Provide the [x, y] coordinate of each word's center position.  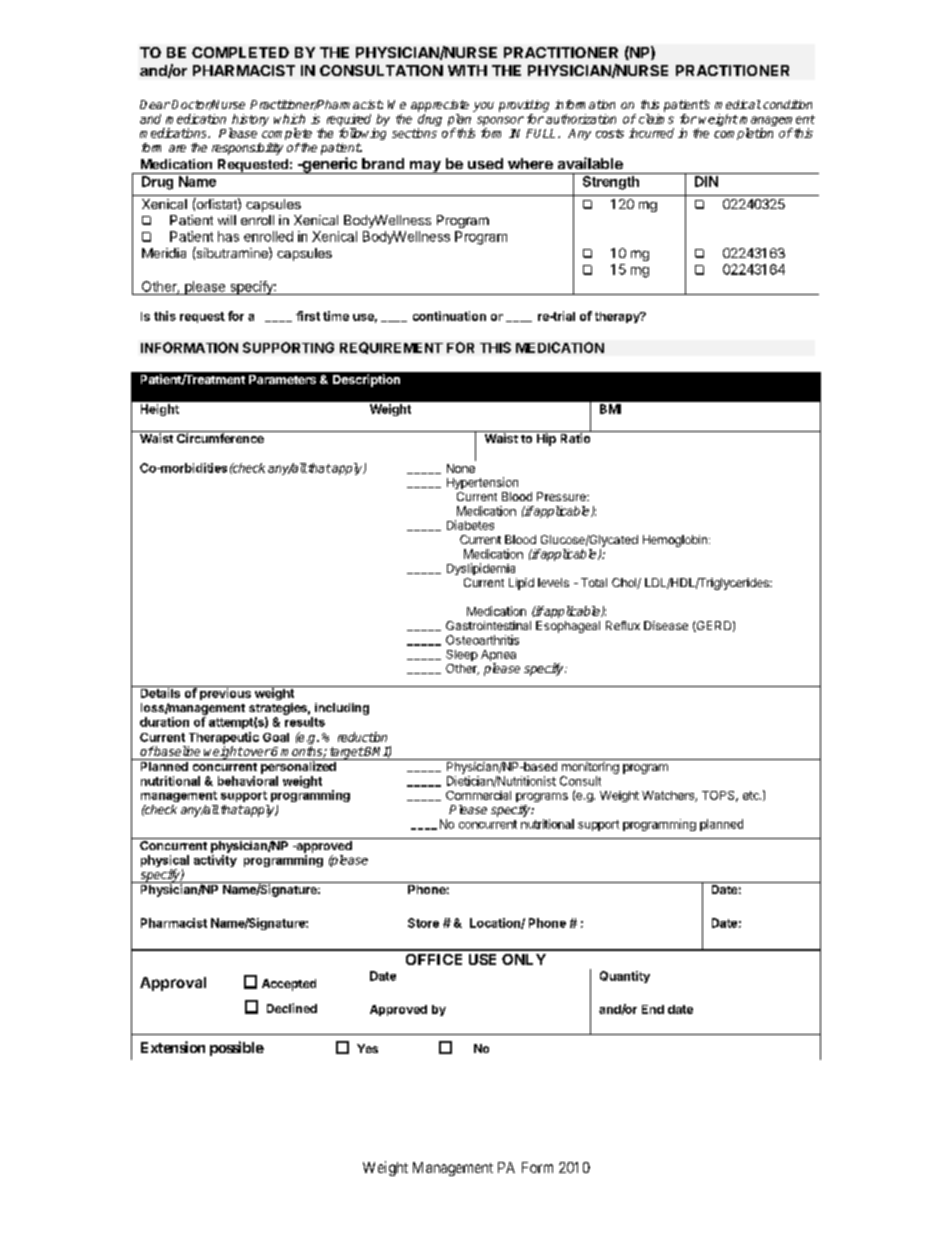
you [483, 107]
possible [237, 1048]
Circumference [220, 437]
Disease [666, 625]
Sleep [462, 655]
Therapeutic [223, 739]
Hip [546, 438]
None [461, 468]
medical [738, 104]
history [249, 121]
